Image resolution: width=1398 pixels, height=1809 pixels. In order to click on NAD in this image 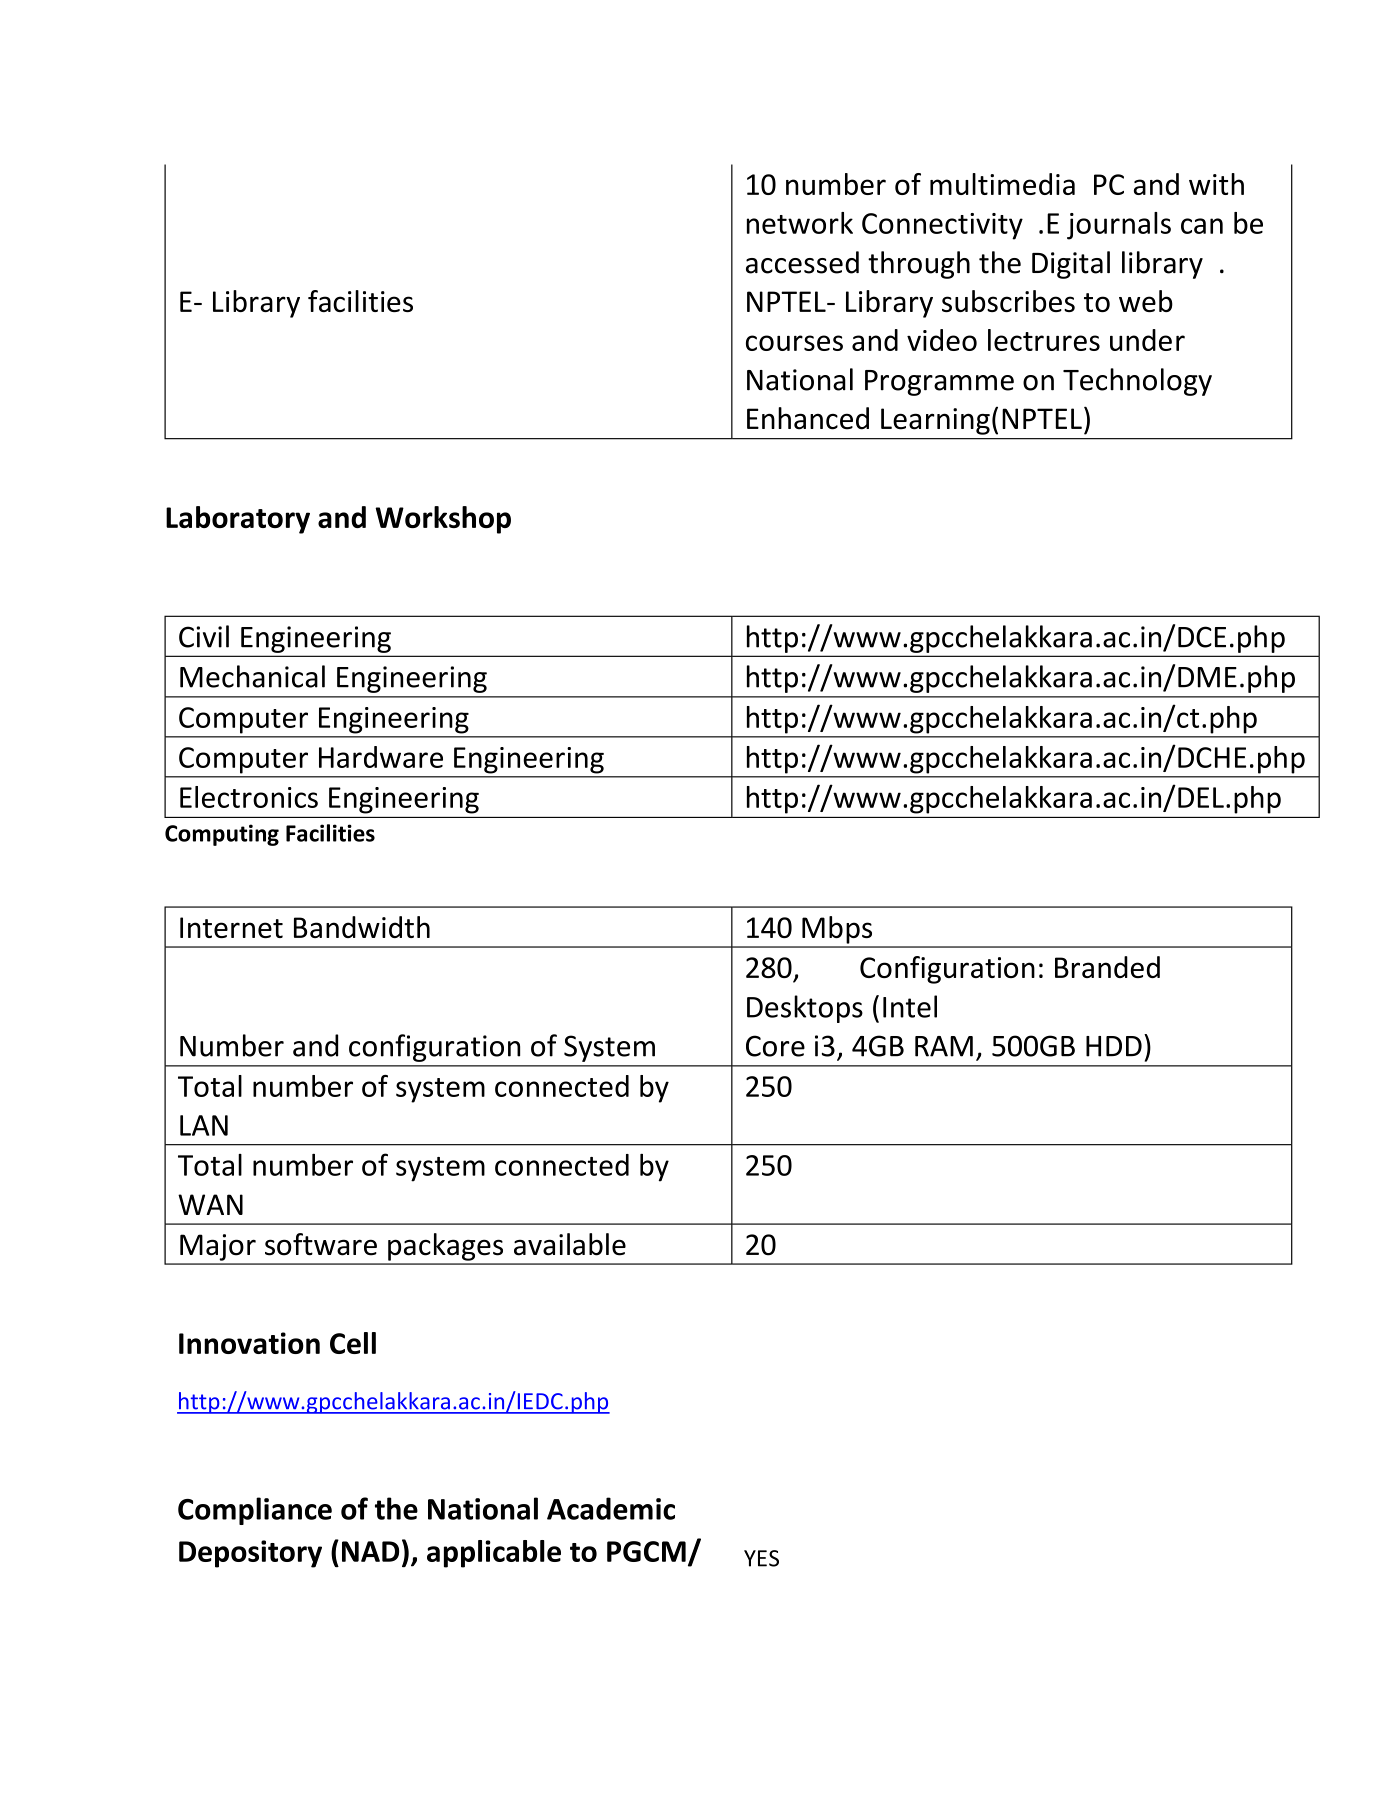, I will do `click(370, 1551)`.
